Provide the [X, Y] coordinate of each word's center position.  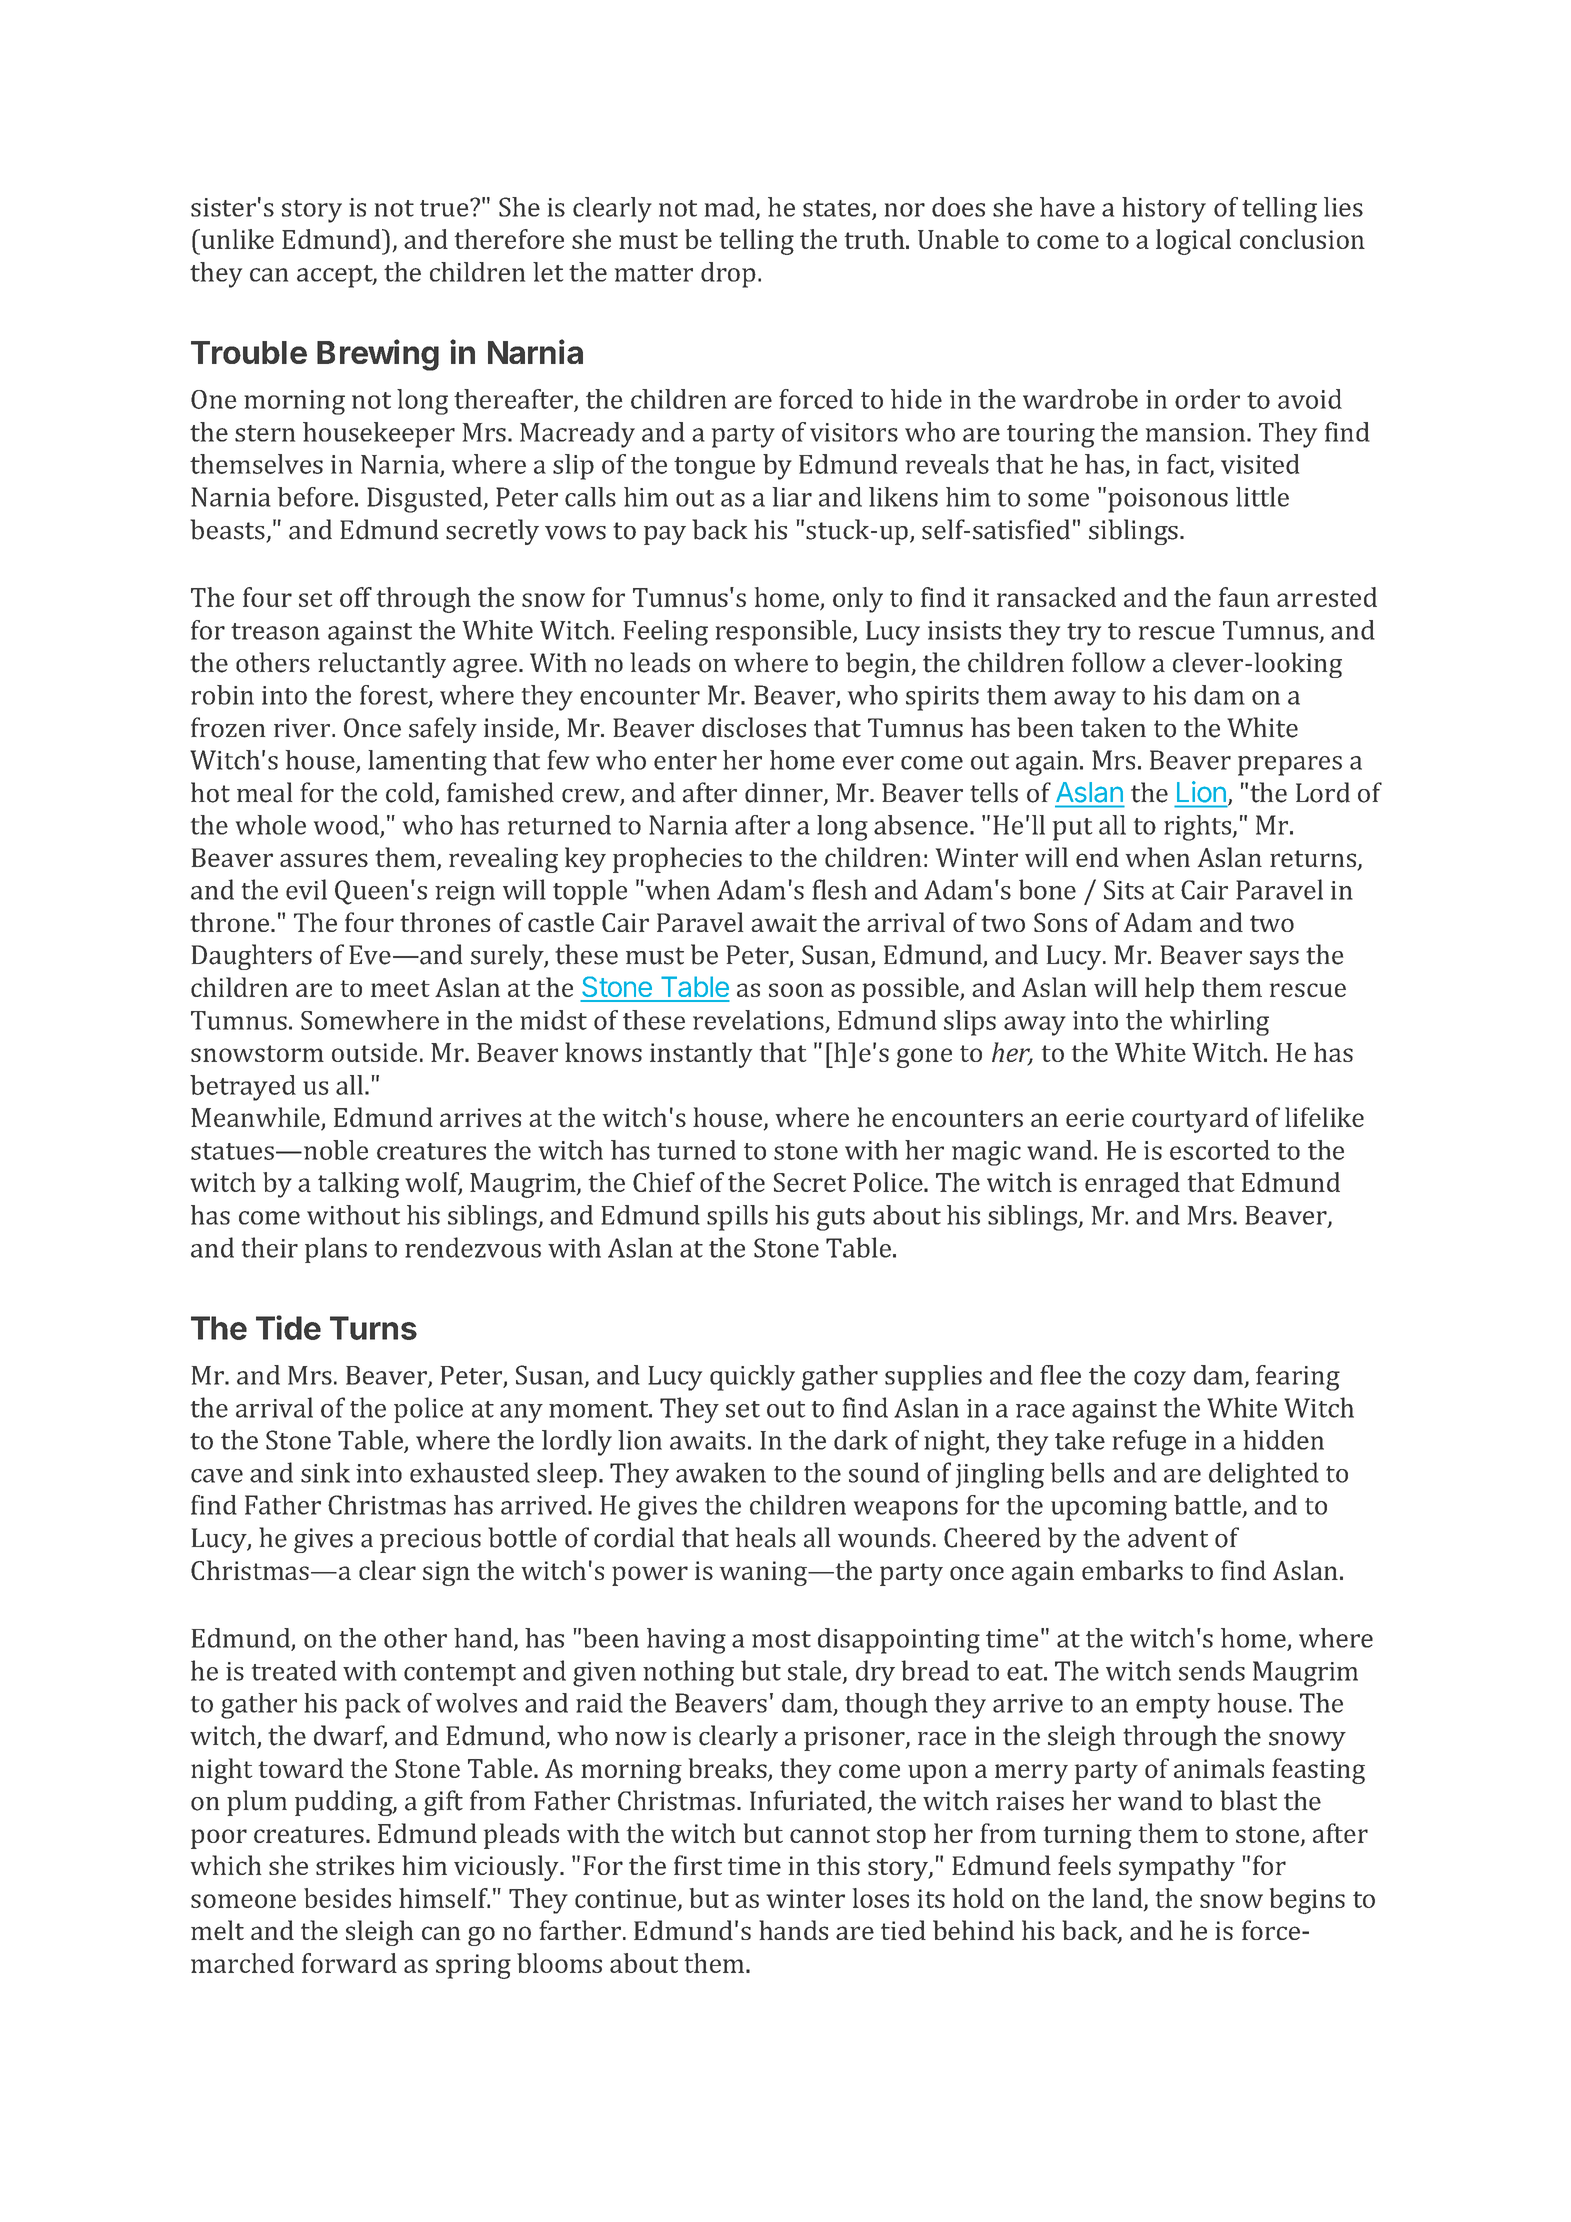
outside [374, 1052]
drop [728, 275]
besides [347, 1898]
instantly [701, 1055]
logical [1193, 242]
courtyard [1190, 1120]
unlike [236, 239]
